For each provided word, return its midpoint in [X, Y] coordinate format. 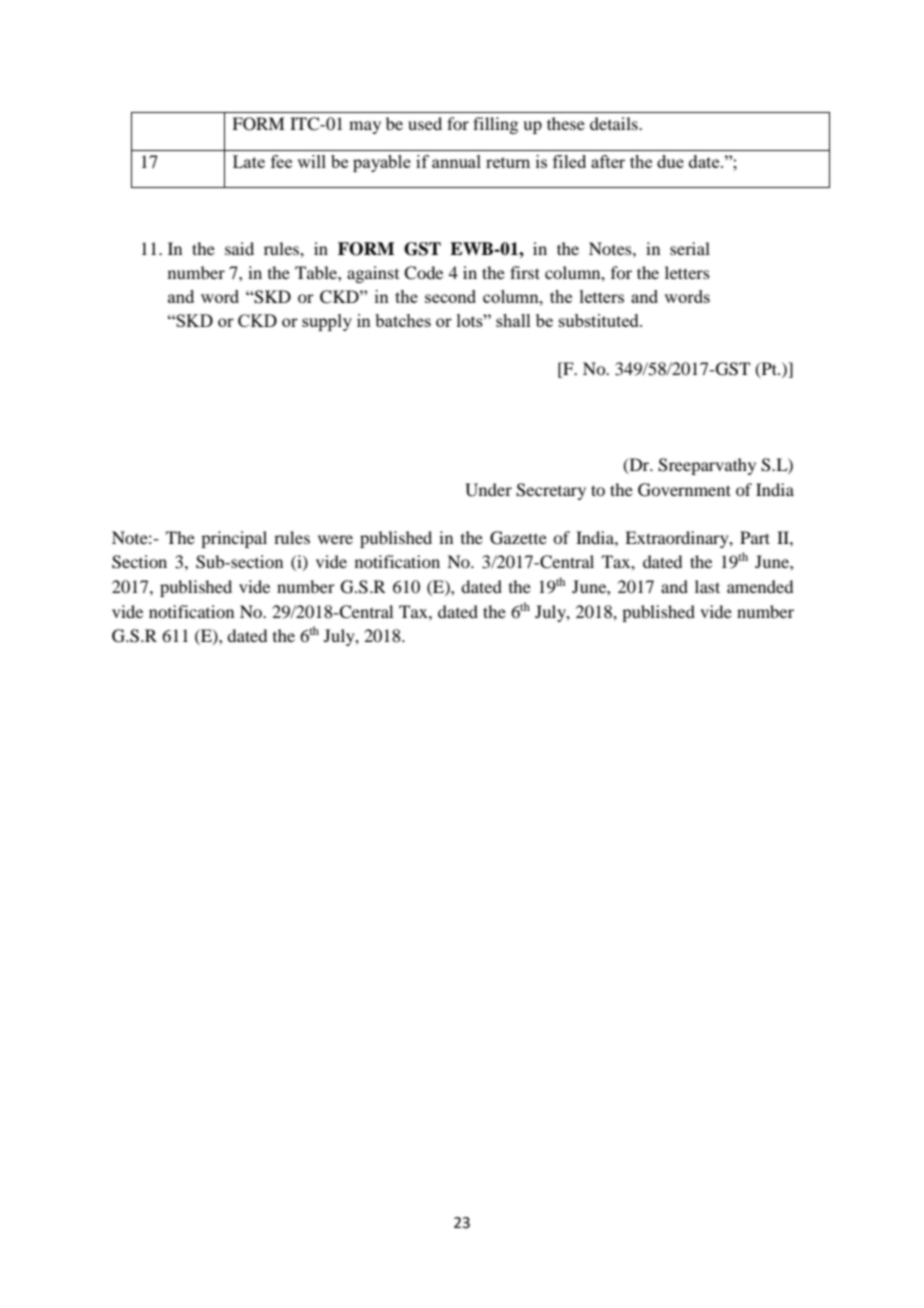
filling [495, 125]
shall [513, 320]
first [525, 272]
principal [234, 539]
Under [488, 490]
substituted [600, 320]
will [311, 161]
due [670, 161]
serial [690, 248]
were [335, 539]
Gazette [518, 538]
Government [684, 490]
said [239, 248]
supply [327, 322]
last [707, 586]
